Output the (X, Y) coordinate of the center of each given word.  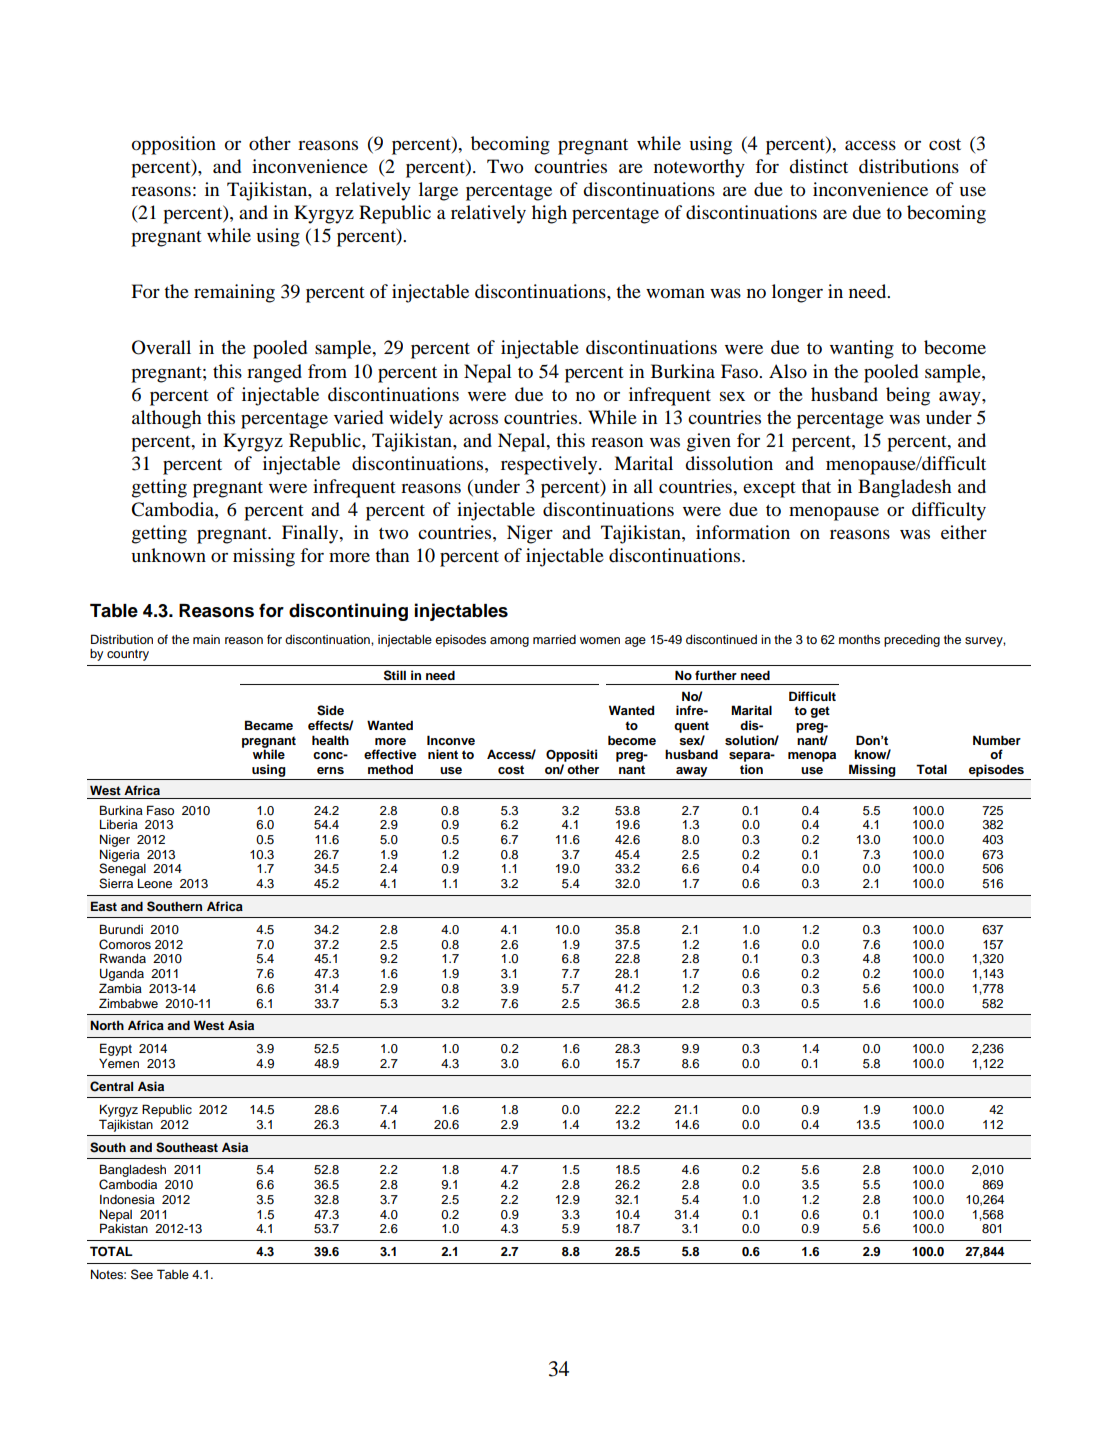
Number (997, 740)
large (438, 191)
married (554, 639)
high (549, 214)
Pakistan (124, 1228)
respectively (550, 465)
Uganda (122, 974)
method (390, 769)
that (816, 486)
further (716, 675)
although (167, 419)
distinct (818, 166)
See (142, 1274)
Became (269, 725)
